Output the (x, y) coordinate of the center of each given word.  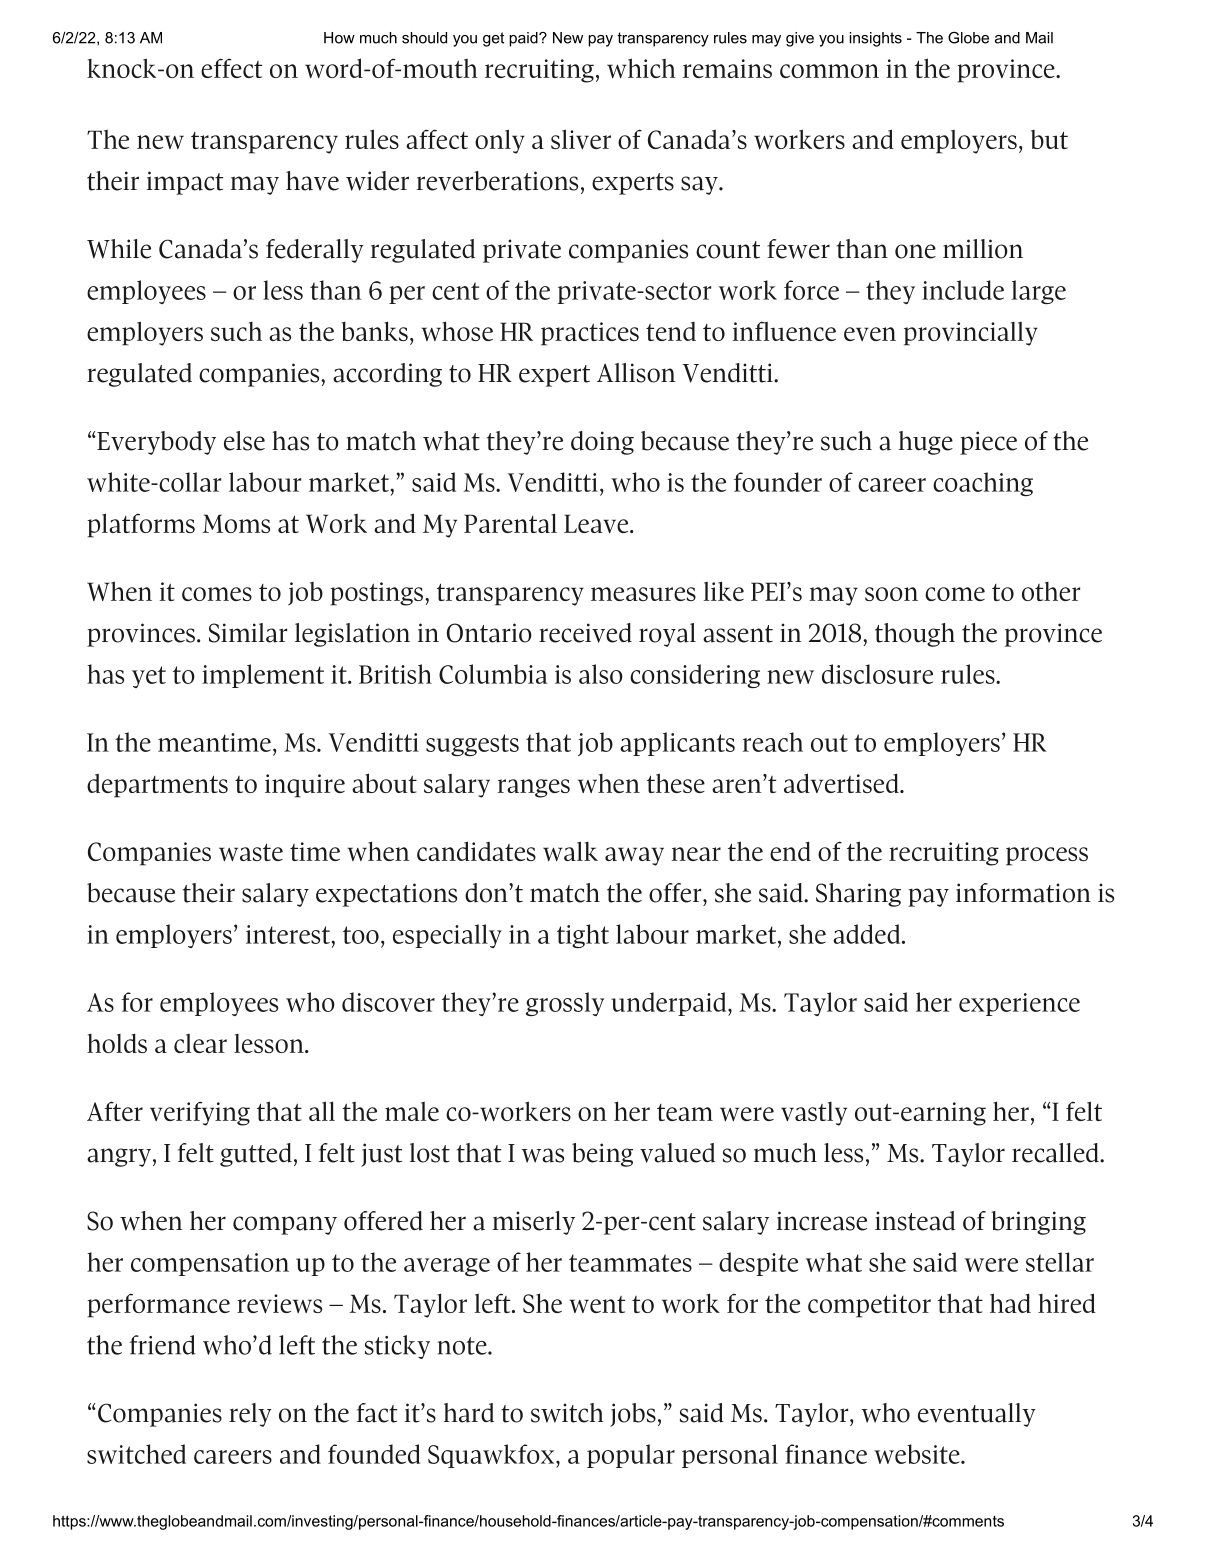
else (244, 441)
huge (926, 443)
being (602, 1155)
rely (250, 1415)
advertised (842, 783)
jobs (633, 1415)
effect (231, 68)
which (641, 68)
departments (157, 785)
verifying (200, 1113)
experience (1019, 1004)
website (918, 1454)
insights (875, 39)
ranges (534, 788)
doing (602, 443)
